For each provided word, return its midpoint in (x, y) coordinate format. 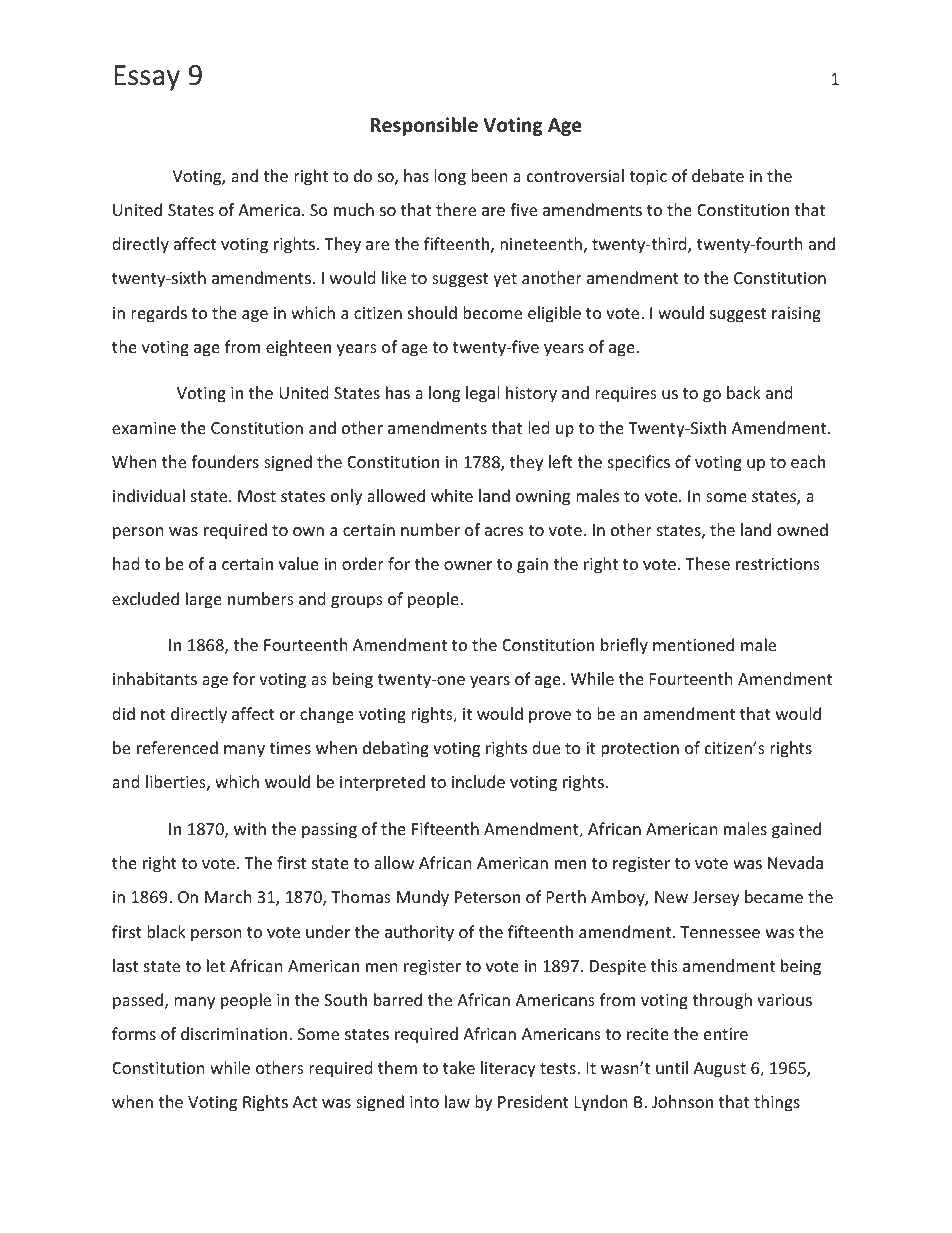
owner (468, 565)
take (459, 1067)
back (744, 392)
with (250, 828)
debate (718, 175)
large (204, 600)
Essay (147, 78)
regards (159, 314)
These (707, 563)
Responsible (424, 126)
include (478, 781)
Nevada (795, 862)
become (492, 312)
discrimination (234, 1033)
